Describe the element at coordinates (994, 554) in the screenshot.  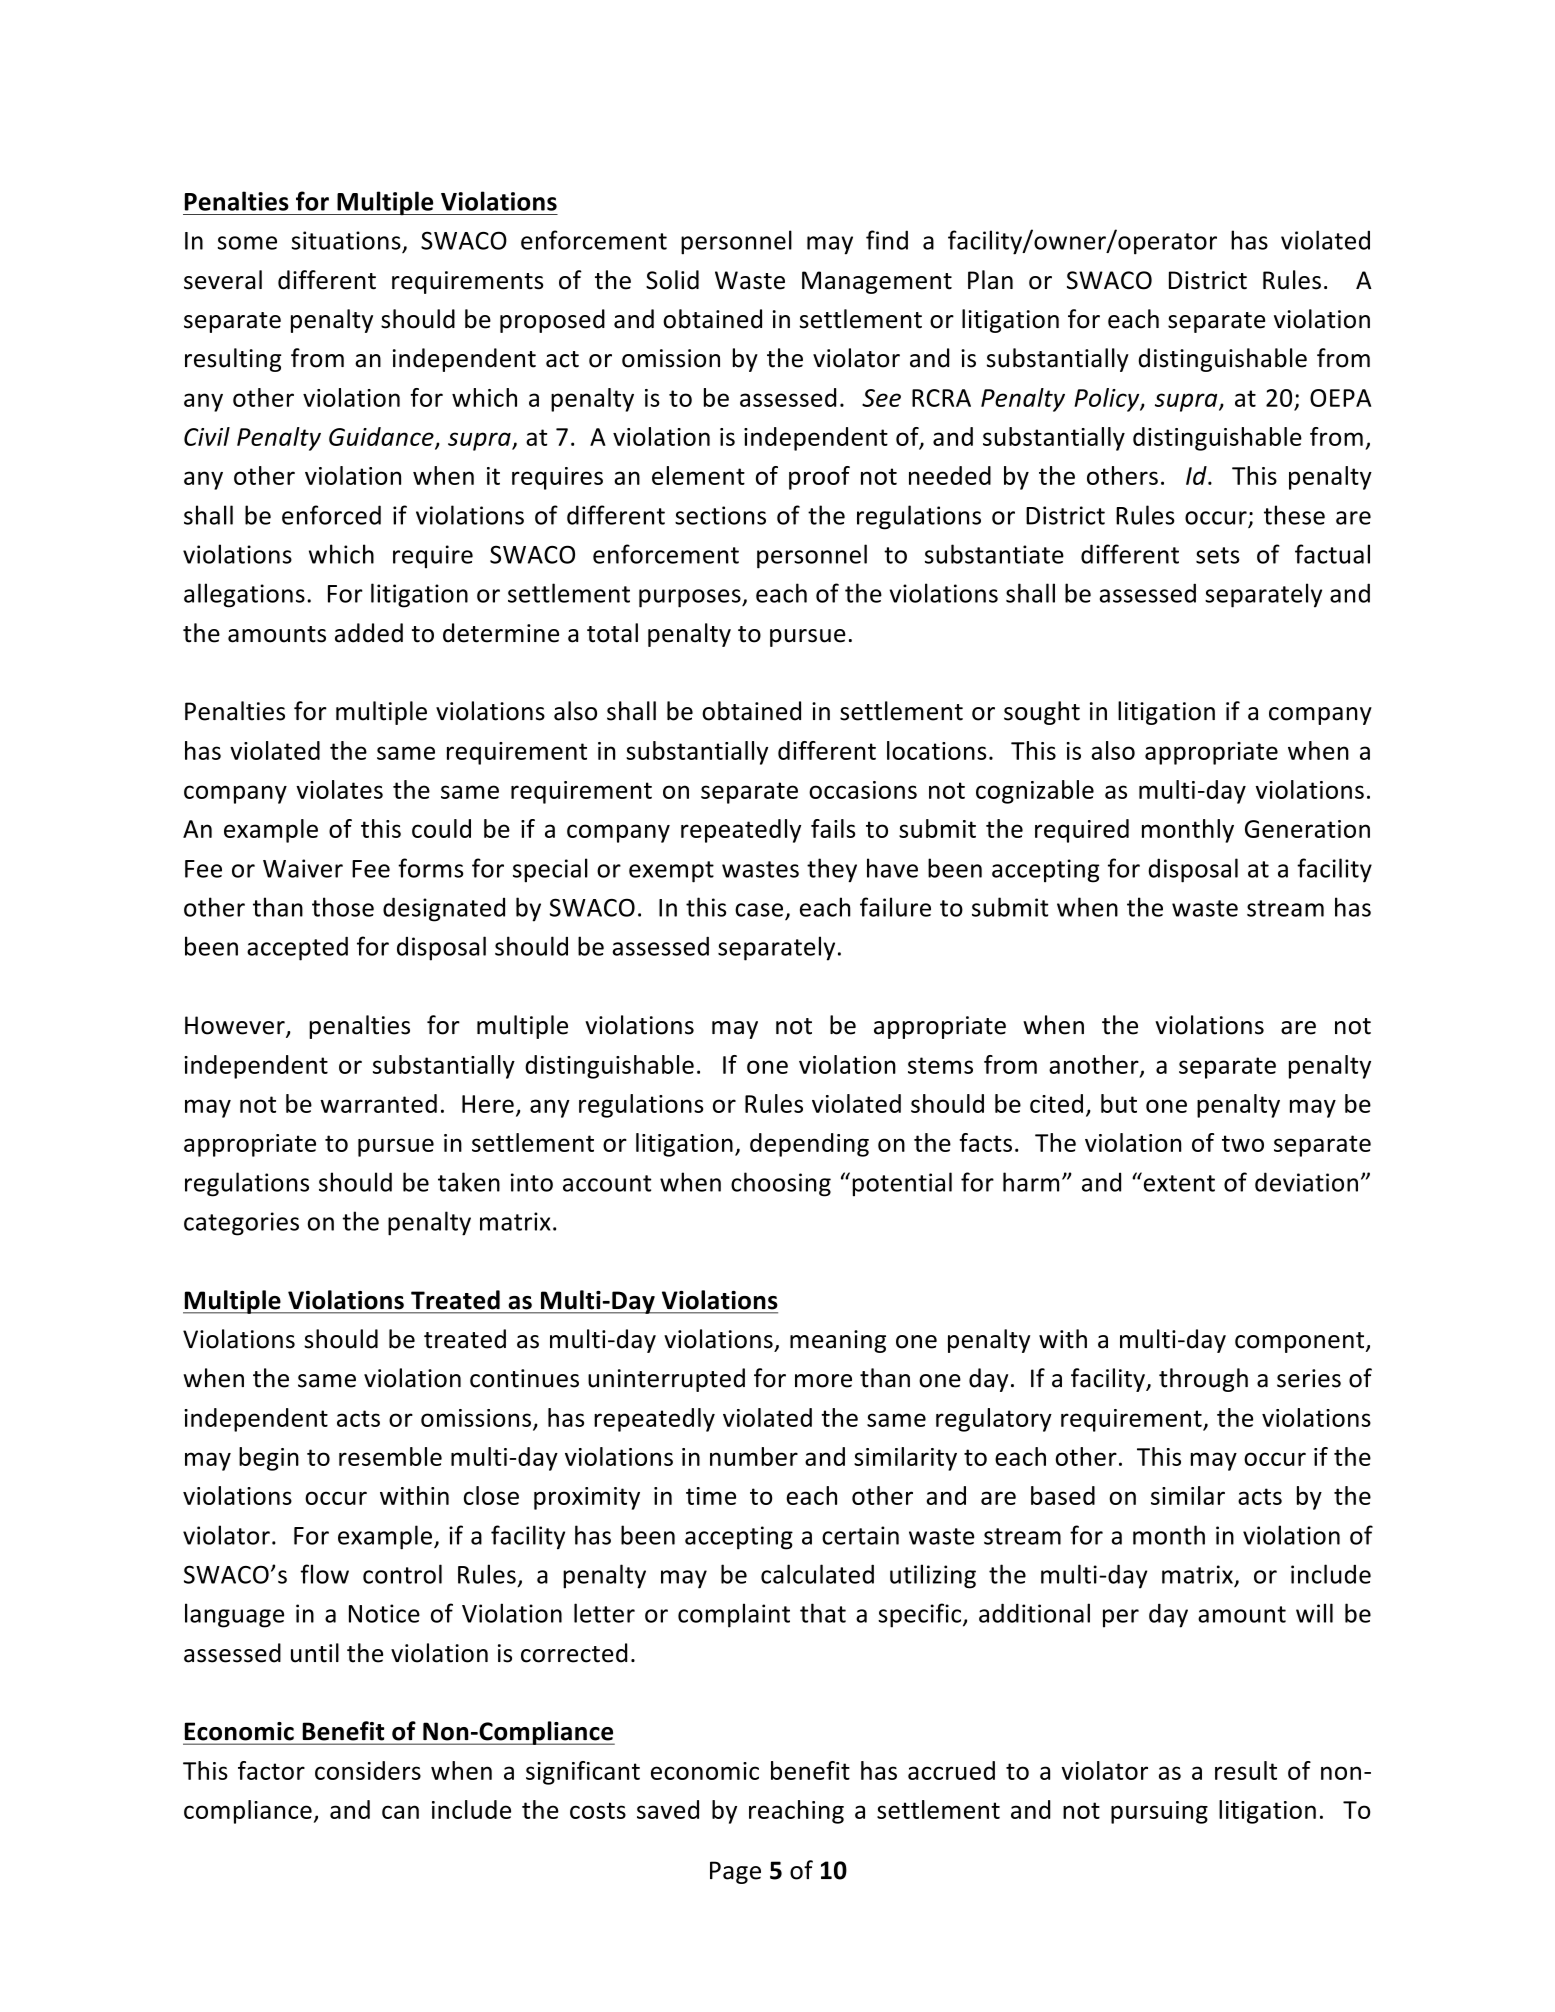
I see `substantiate` at that location.
